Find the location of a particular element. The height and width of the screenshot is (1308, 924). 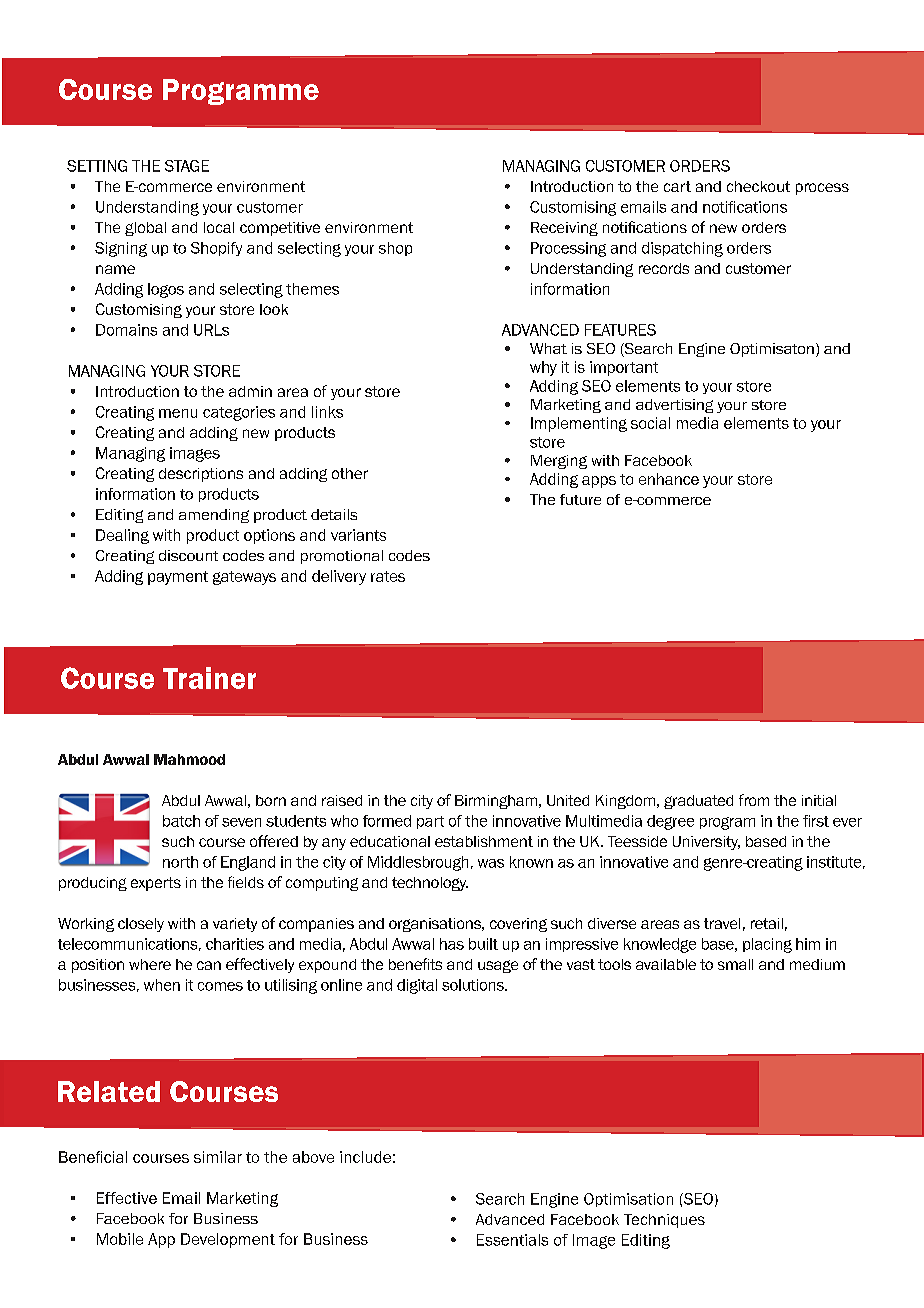

checkout is located at coordinates (758, 186).
